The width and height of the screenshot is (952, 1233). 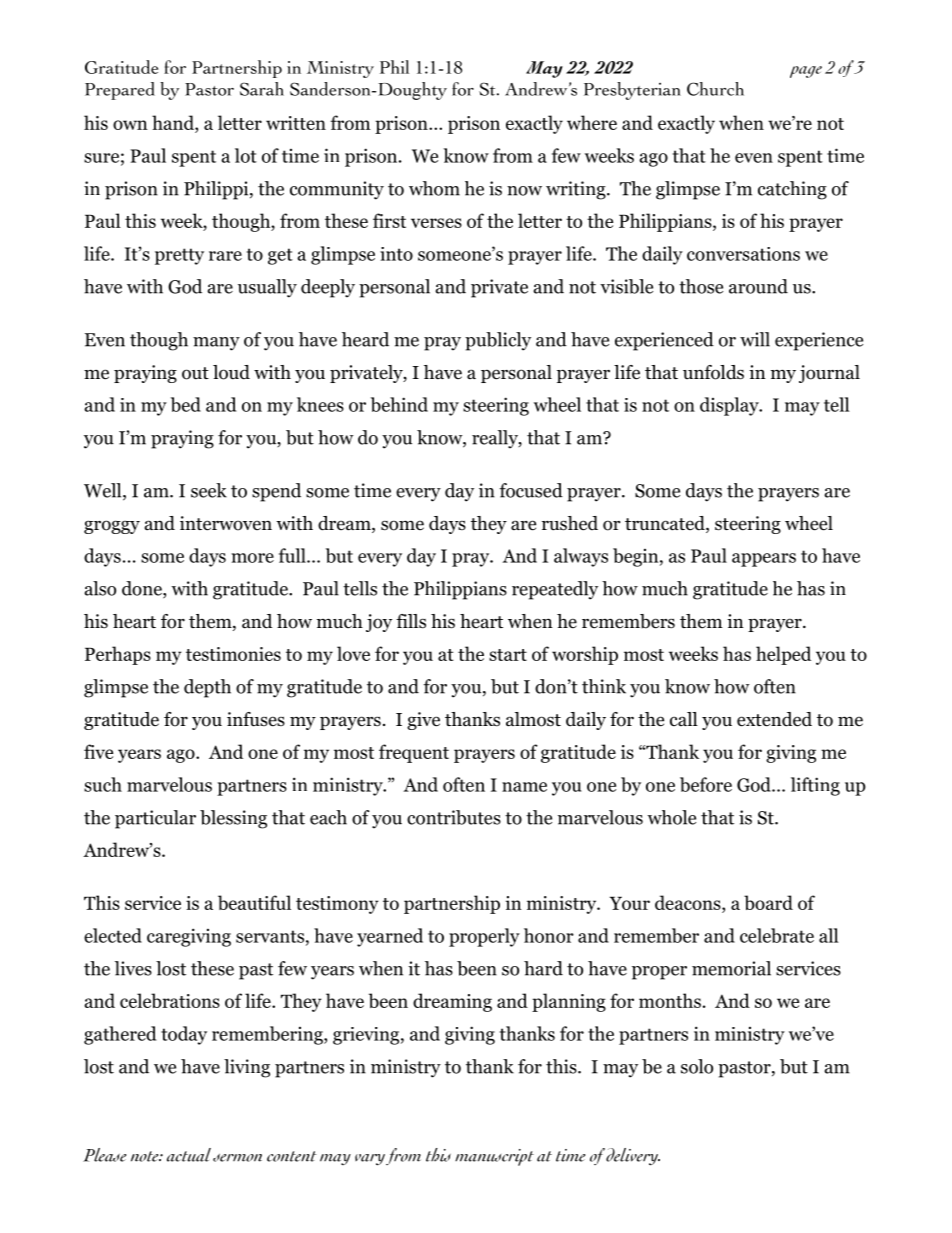 I want to click on will, so click(x=755, y=339).
